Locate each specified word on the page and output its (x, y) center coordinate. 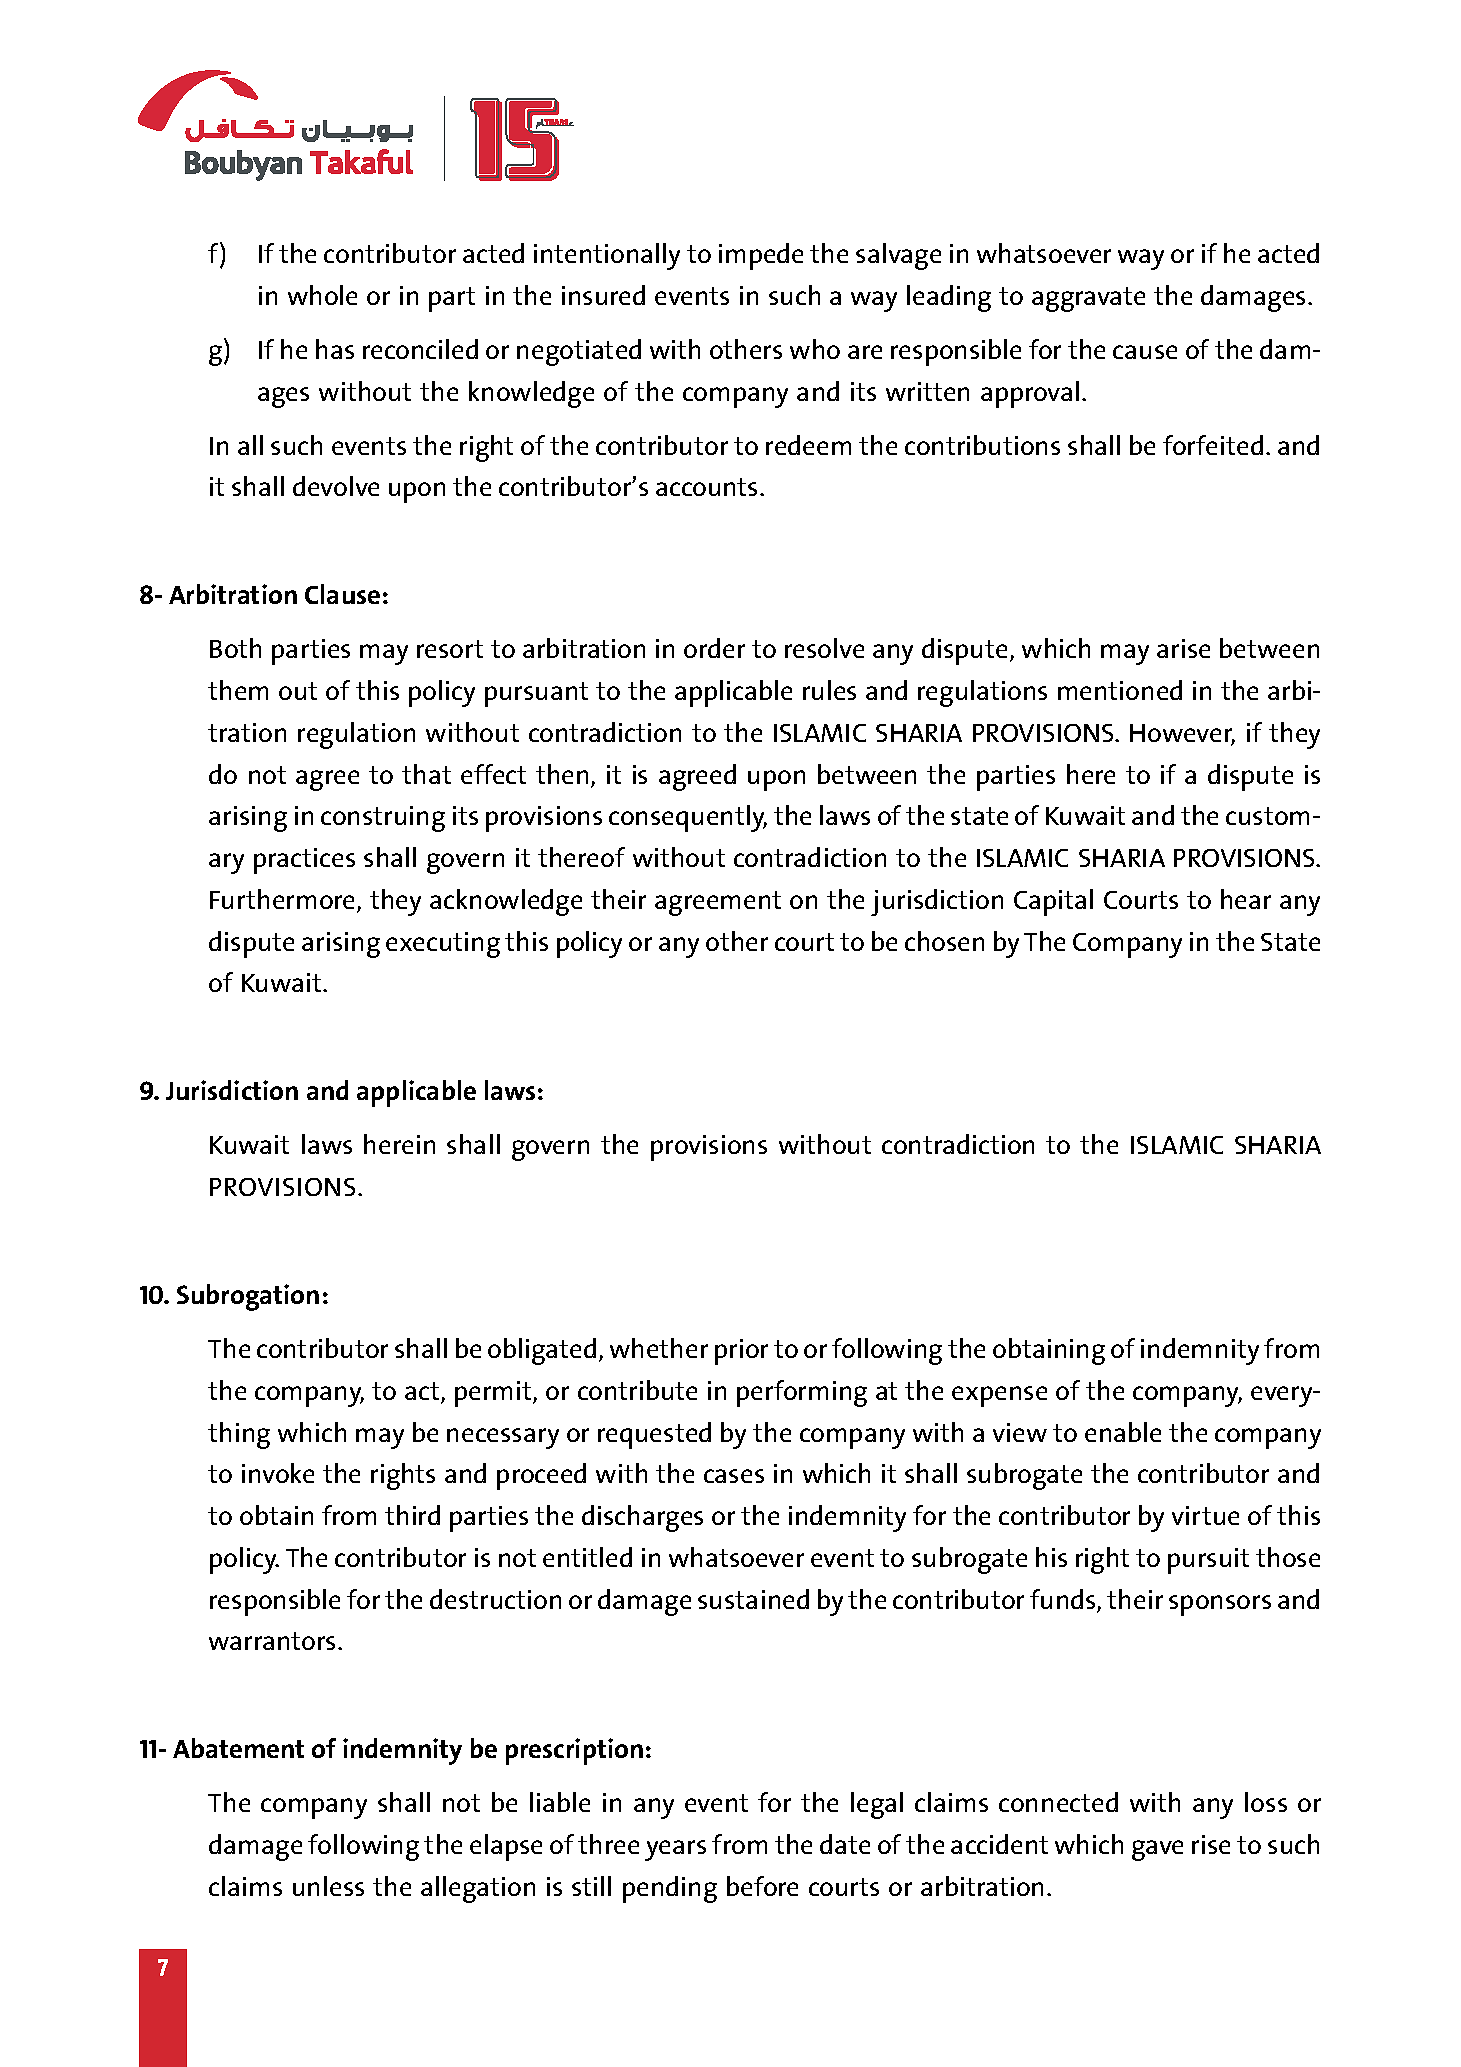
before (762, 1886)
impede (761, 256)
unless (328, 1886)
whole (322, 295)
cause (1145, 352)
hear (1246, 899)
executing (443, 945)
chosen (944, 941)
